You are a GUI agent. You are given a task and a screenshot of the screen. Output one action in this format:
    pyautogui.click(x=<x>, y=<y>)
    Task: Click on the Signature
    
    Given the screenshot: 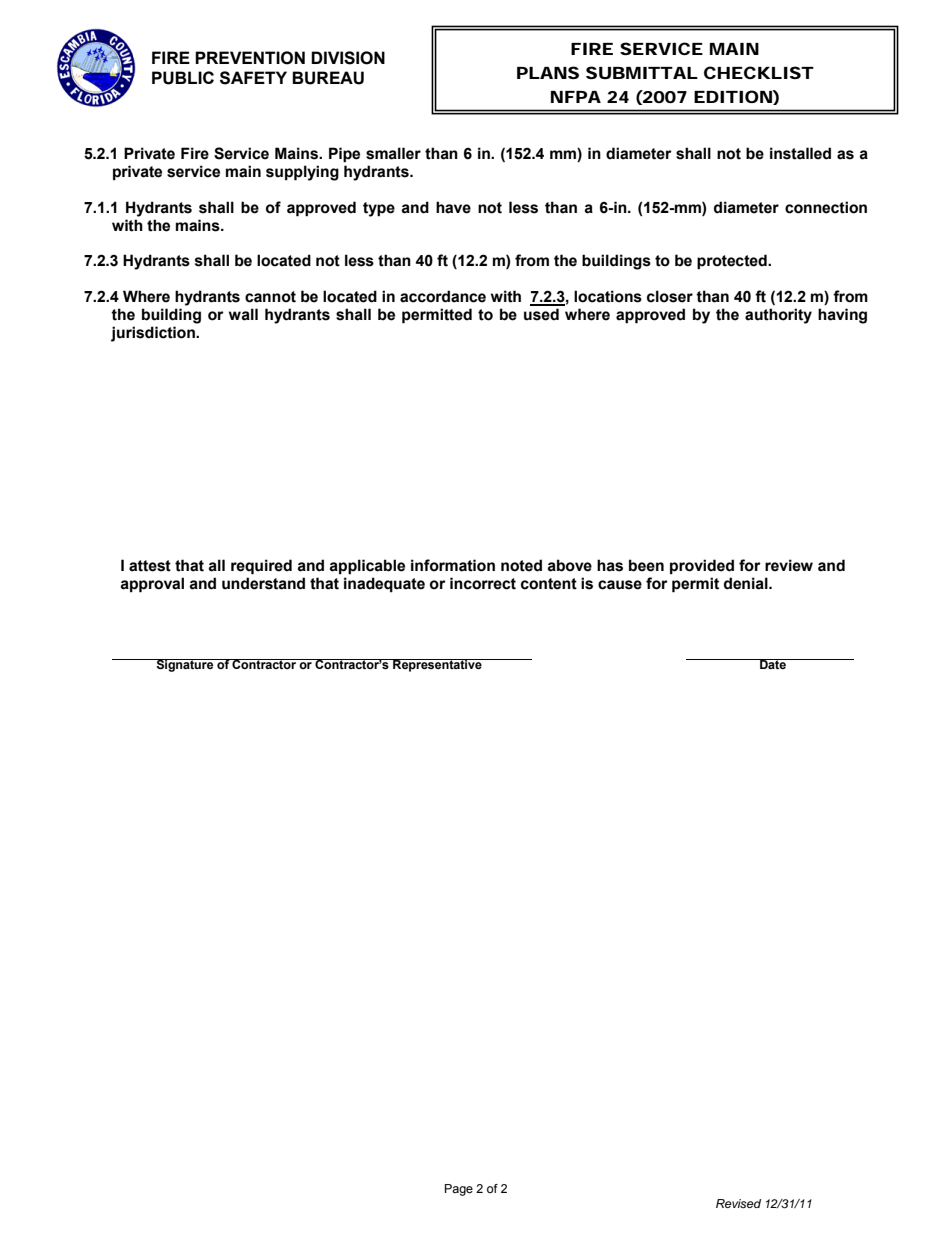 What is the action you would take?
    pyautogui.click(x=185, y=665)
